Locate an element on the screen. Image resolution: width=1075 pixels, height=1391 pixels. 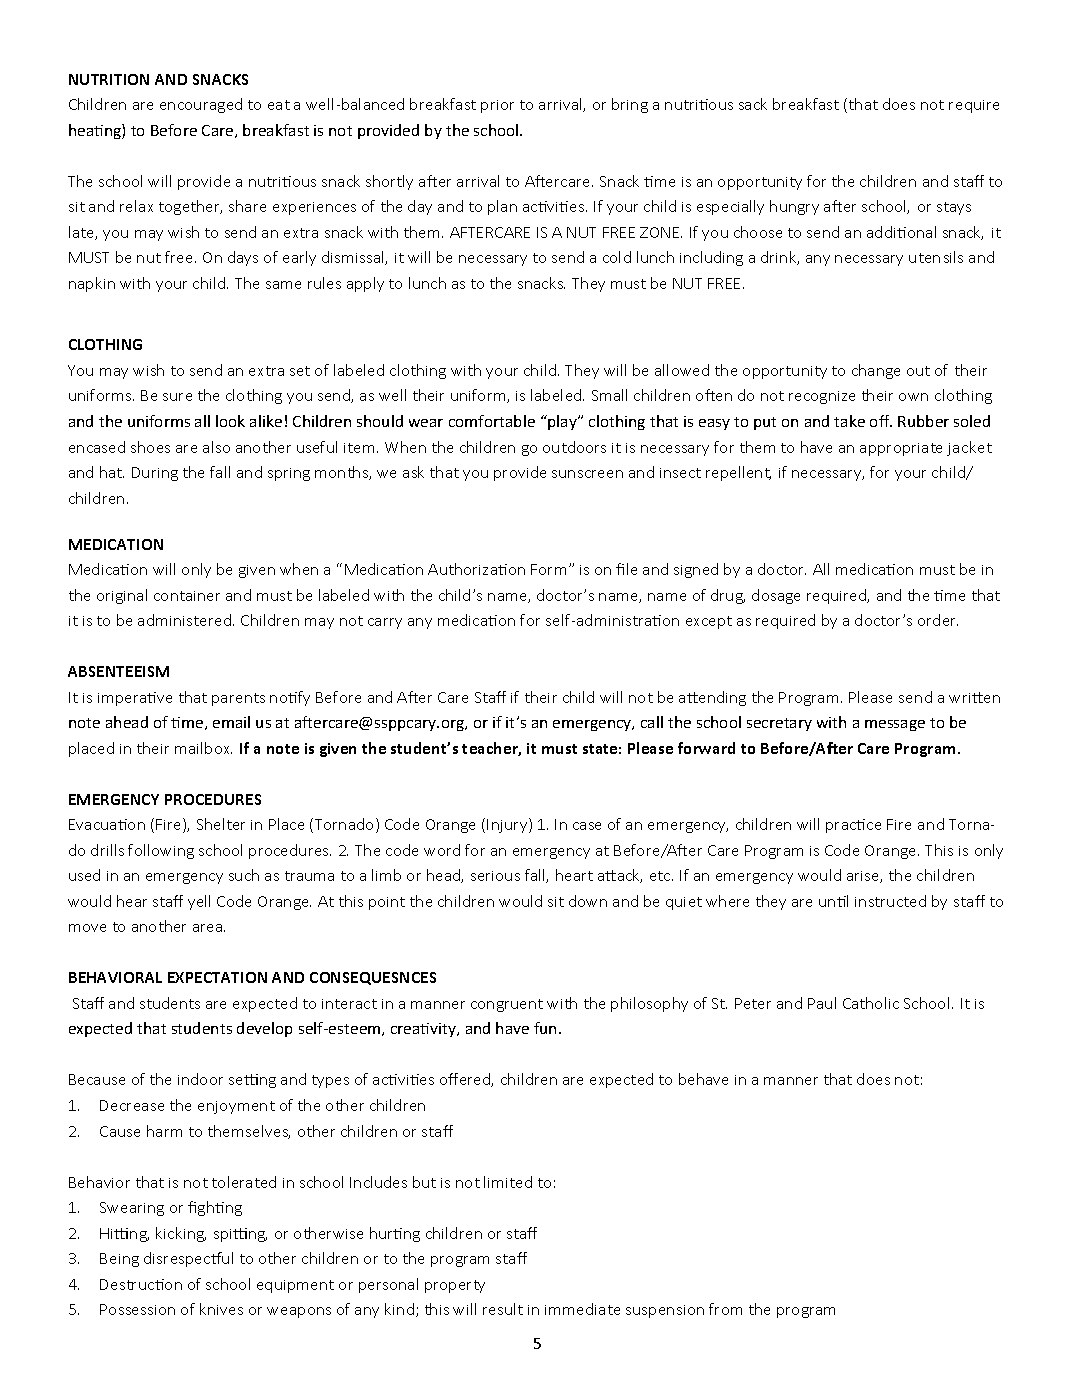
call is located at coordinates (652, 722).
